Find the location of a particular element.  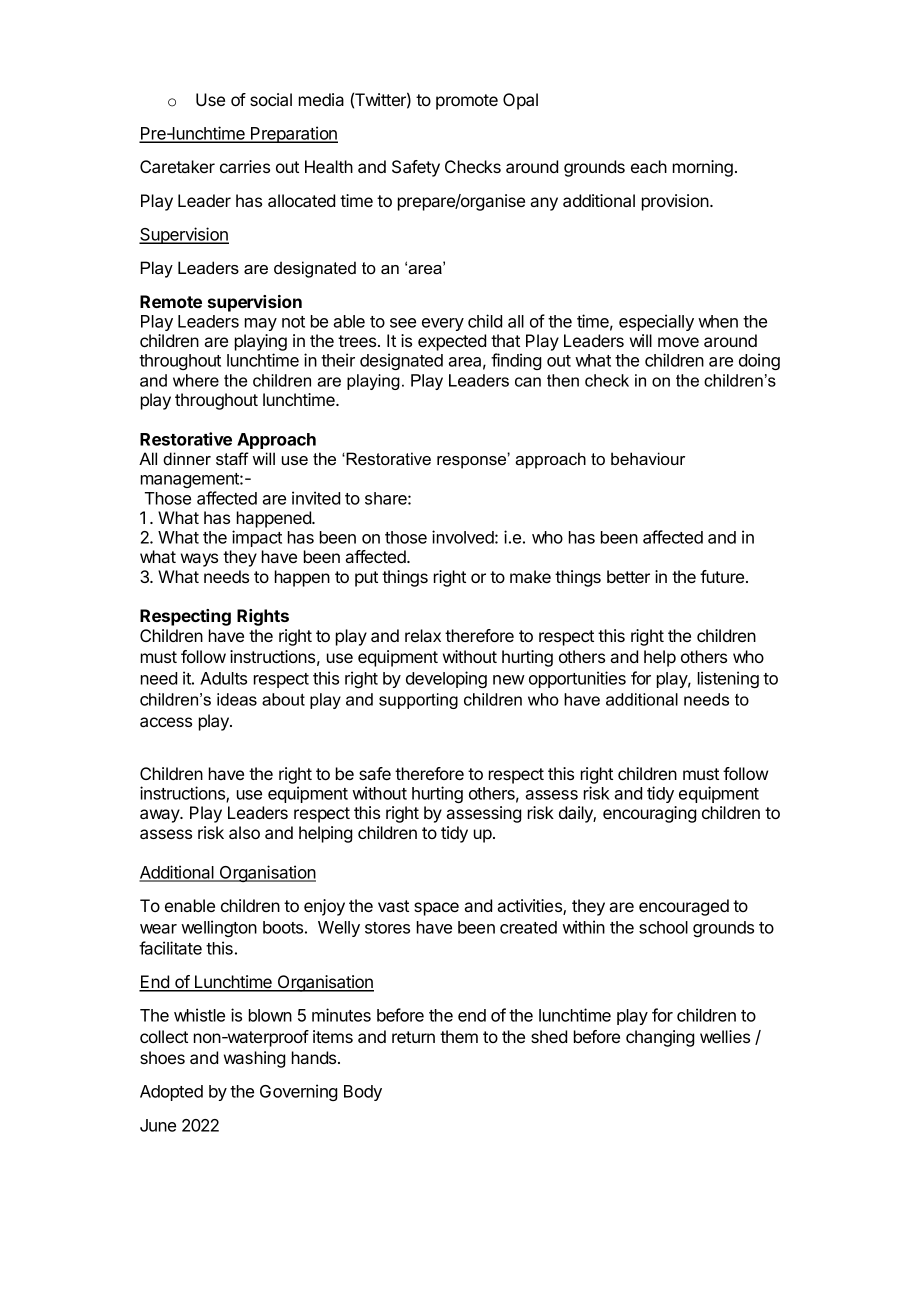

behaviour is located at coordinates (648, 458).
